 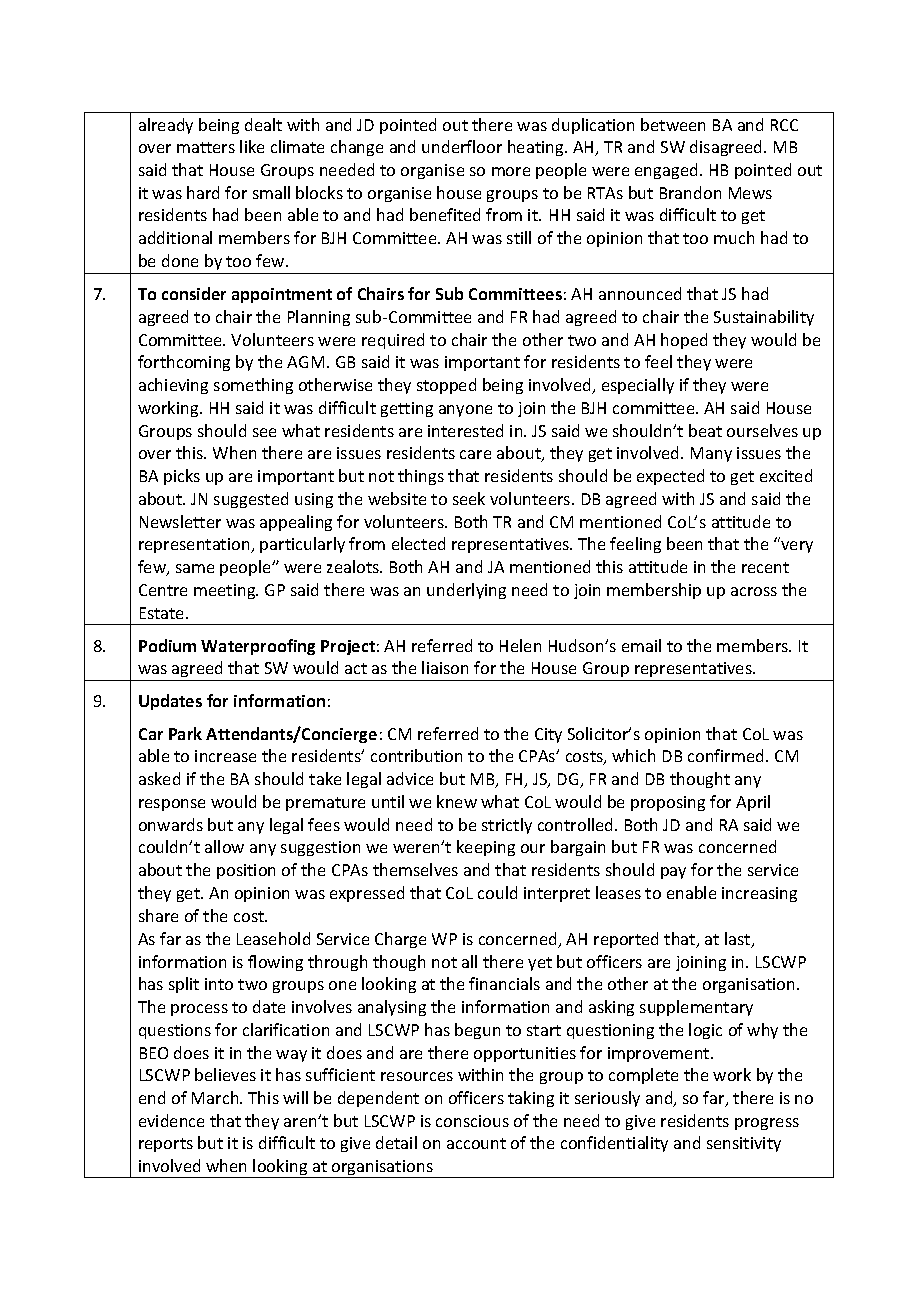 What do you see at coordinates (462, 146) in the document?
I see `underfloor` at bounding box center [462, 146].
